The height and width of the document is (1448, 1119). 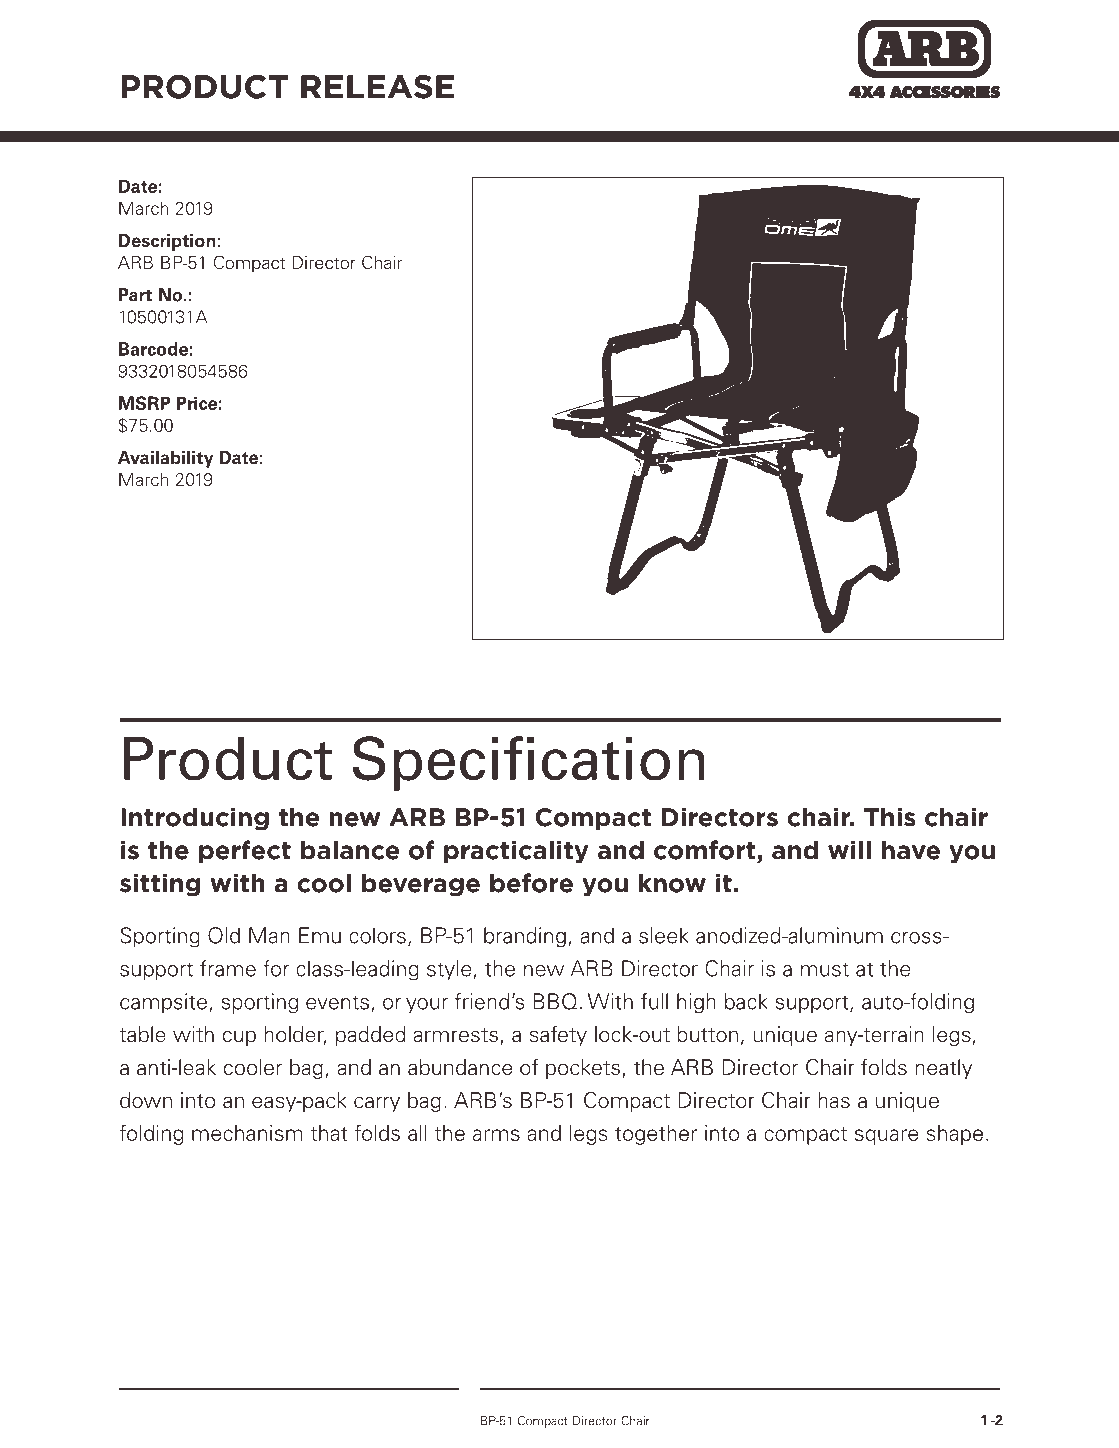 I want to click on This, so click(x=889, y=817).
